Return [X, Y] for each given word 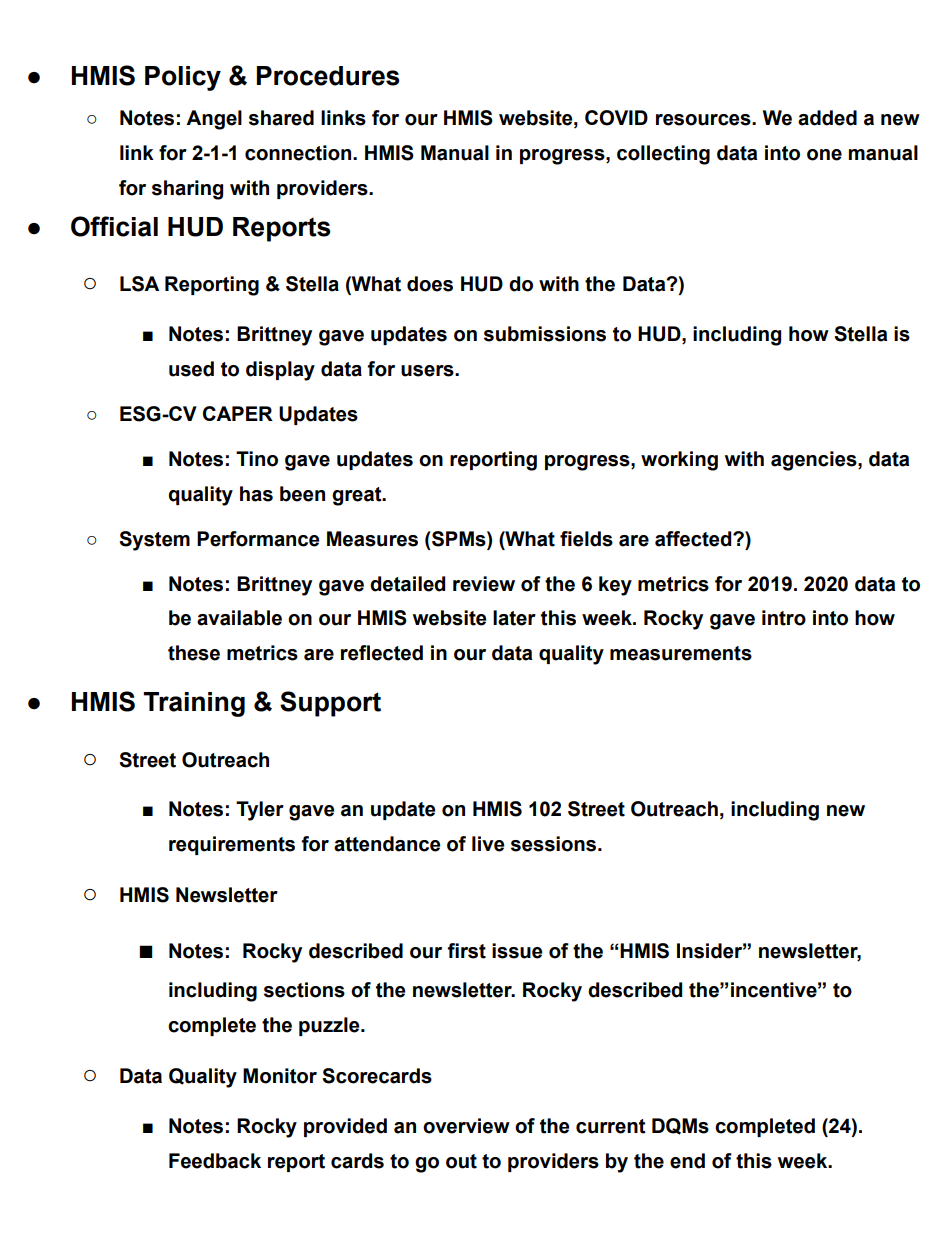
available [239, 618]
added [827, 118]
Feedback [215, 1161]
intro [784, 618]
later [514, 618]
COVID [616, 118]
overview [466, 1126]
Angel [214, 120]
